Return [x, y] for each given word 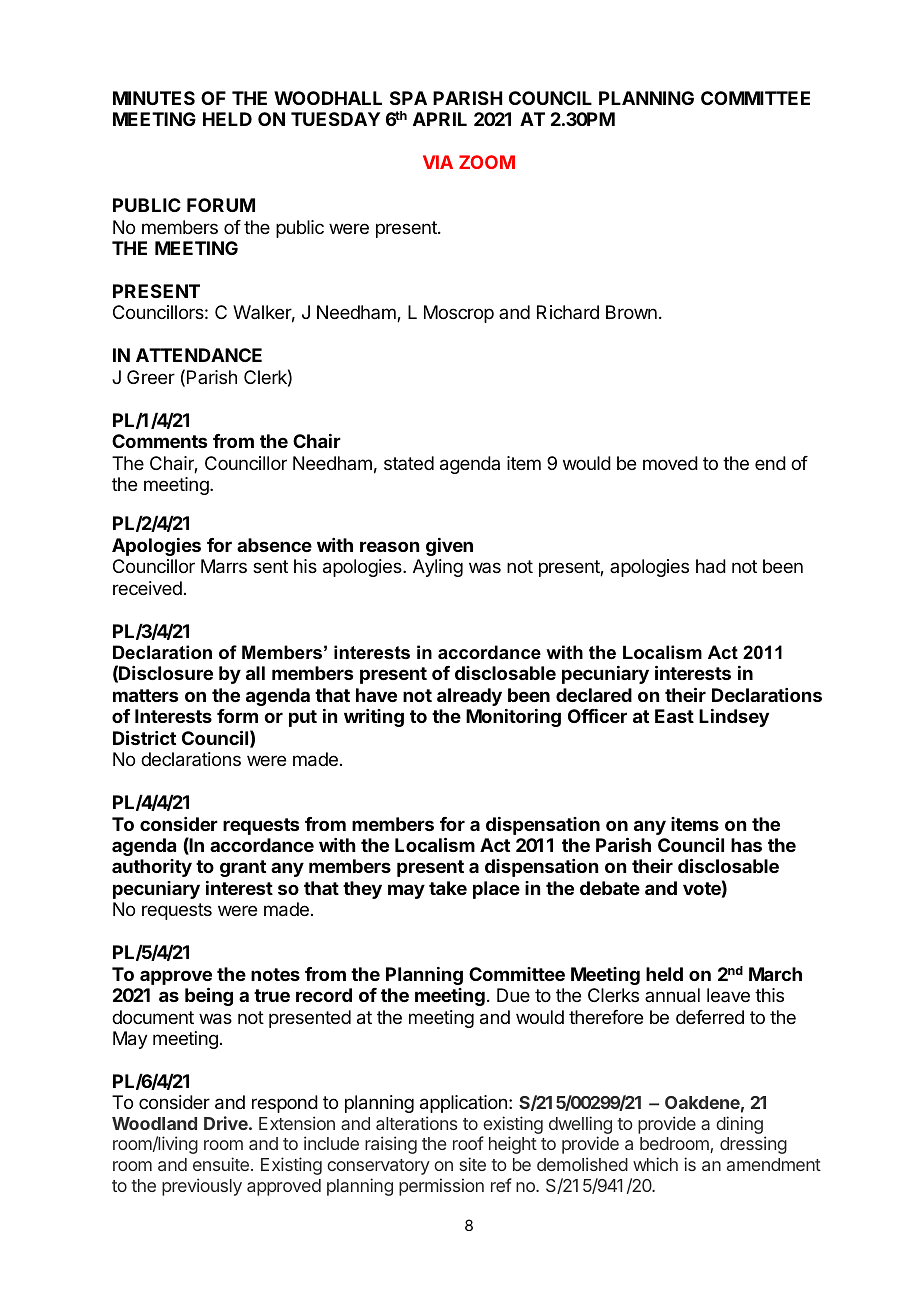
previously [202, 1187]
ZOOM [487, 162]
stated [409, 463]
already [469, 697]
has [746, 845]
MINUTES [154, 98]
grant [243, 868]
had [711, 566]
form [237, 716]
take [448, 888]
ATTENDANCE [199, 355]
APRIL [440, 119]
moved [670, 463]
